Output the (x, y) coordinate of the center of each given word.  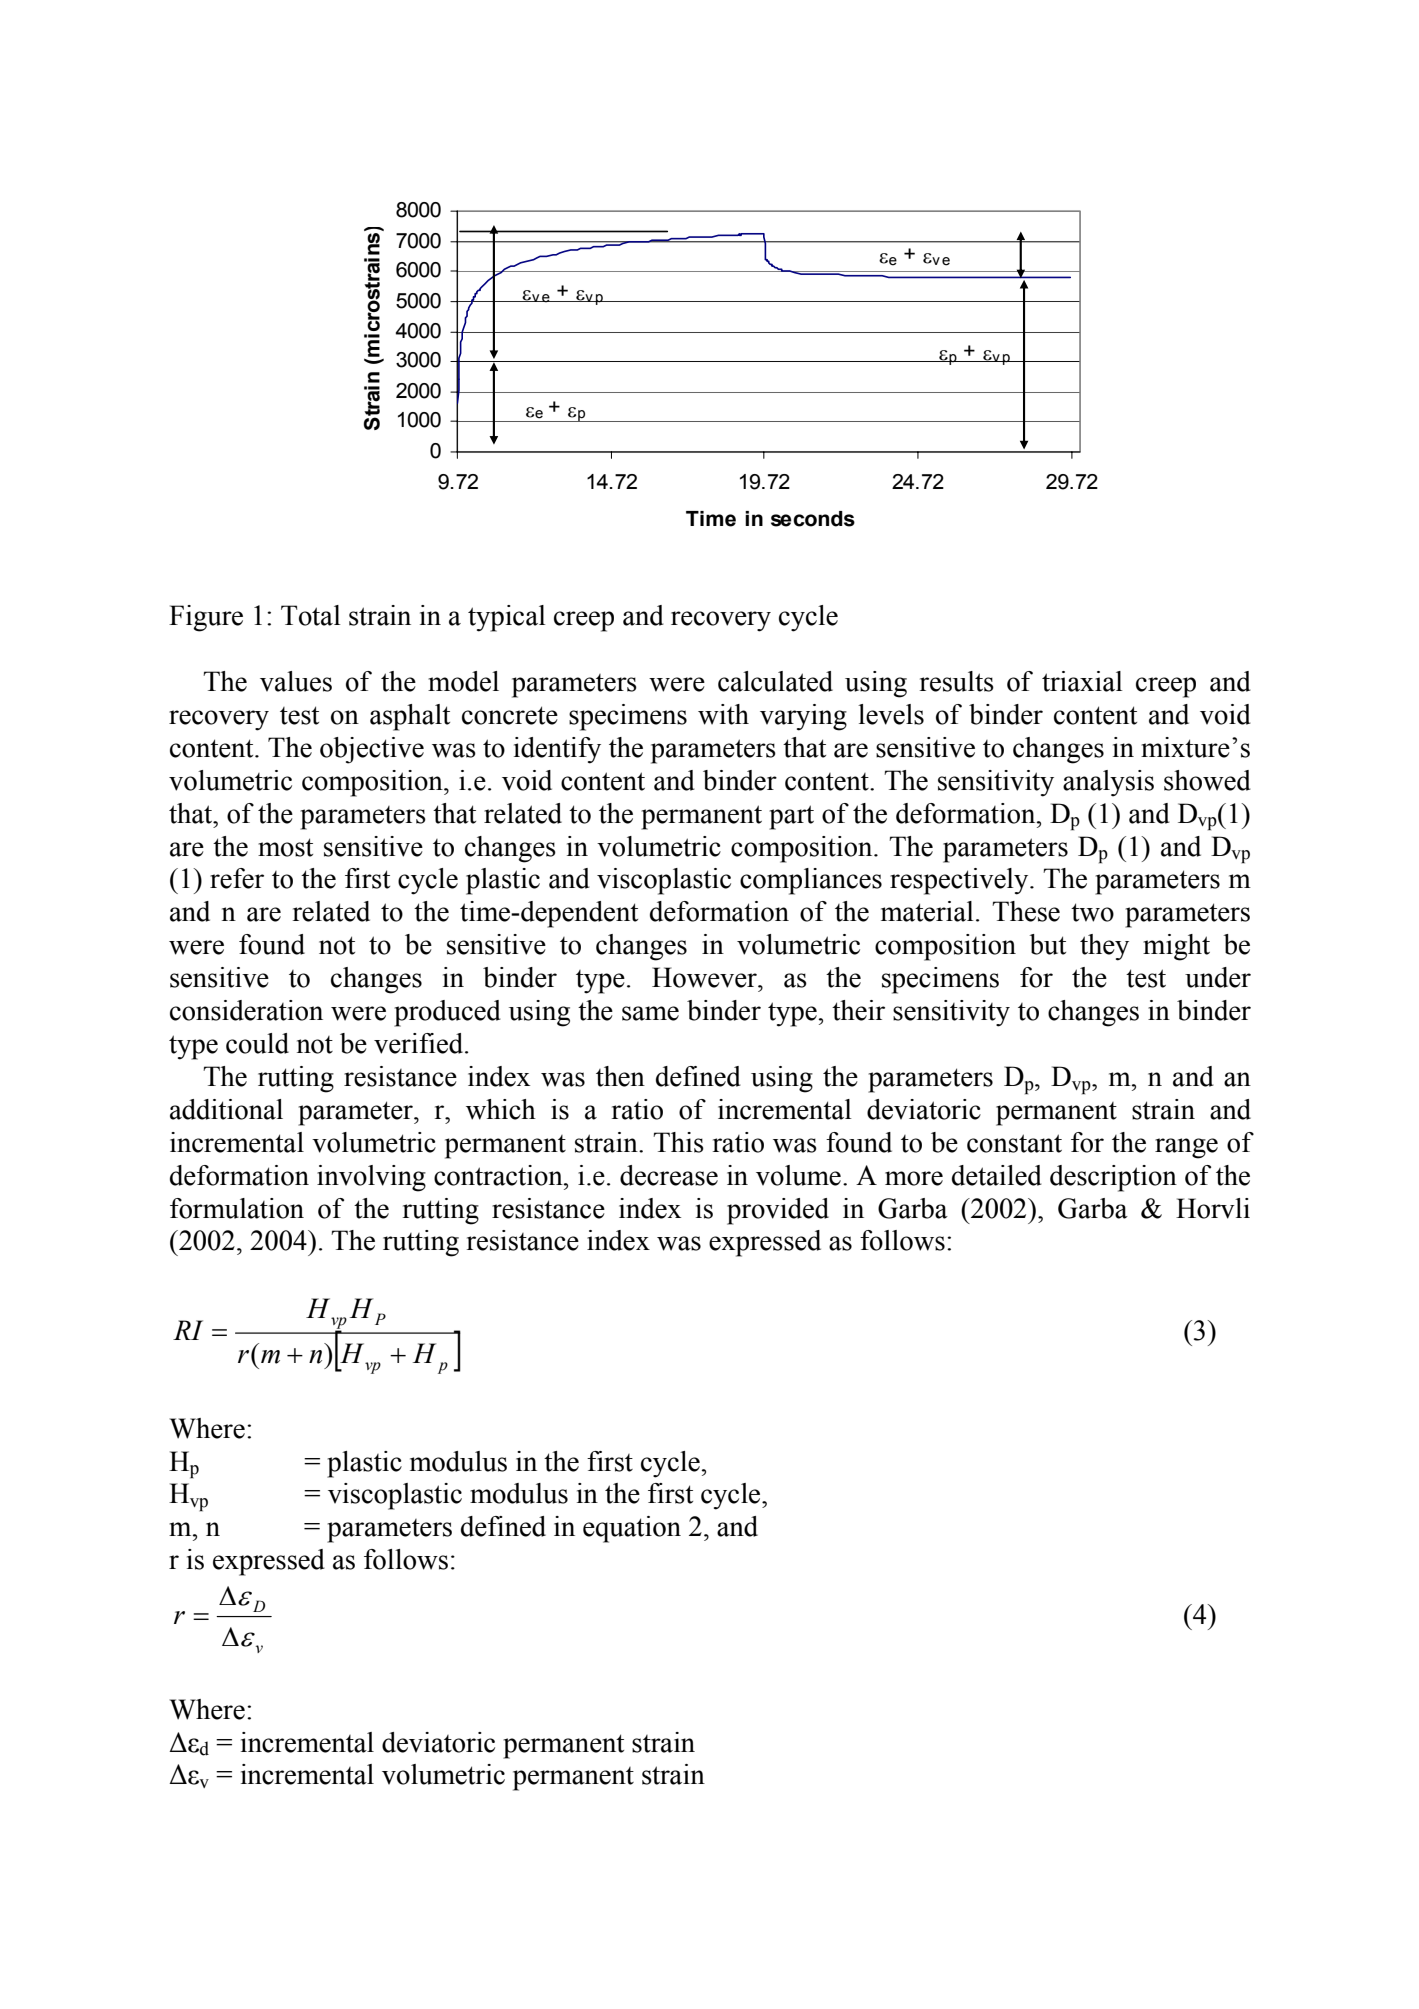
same (650, 1013)
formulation (237, 1208)
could (257, 1043)
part (791, 817)
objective (372, 750)
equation (632, 1529)
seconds (813, 519)
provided (778, 1211)
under (1218, 977)
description (1113, 1178)
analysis (1108, 783)
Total (311, 615)
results (957, 681)
